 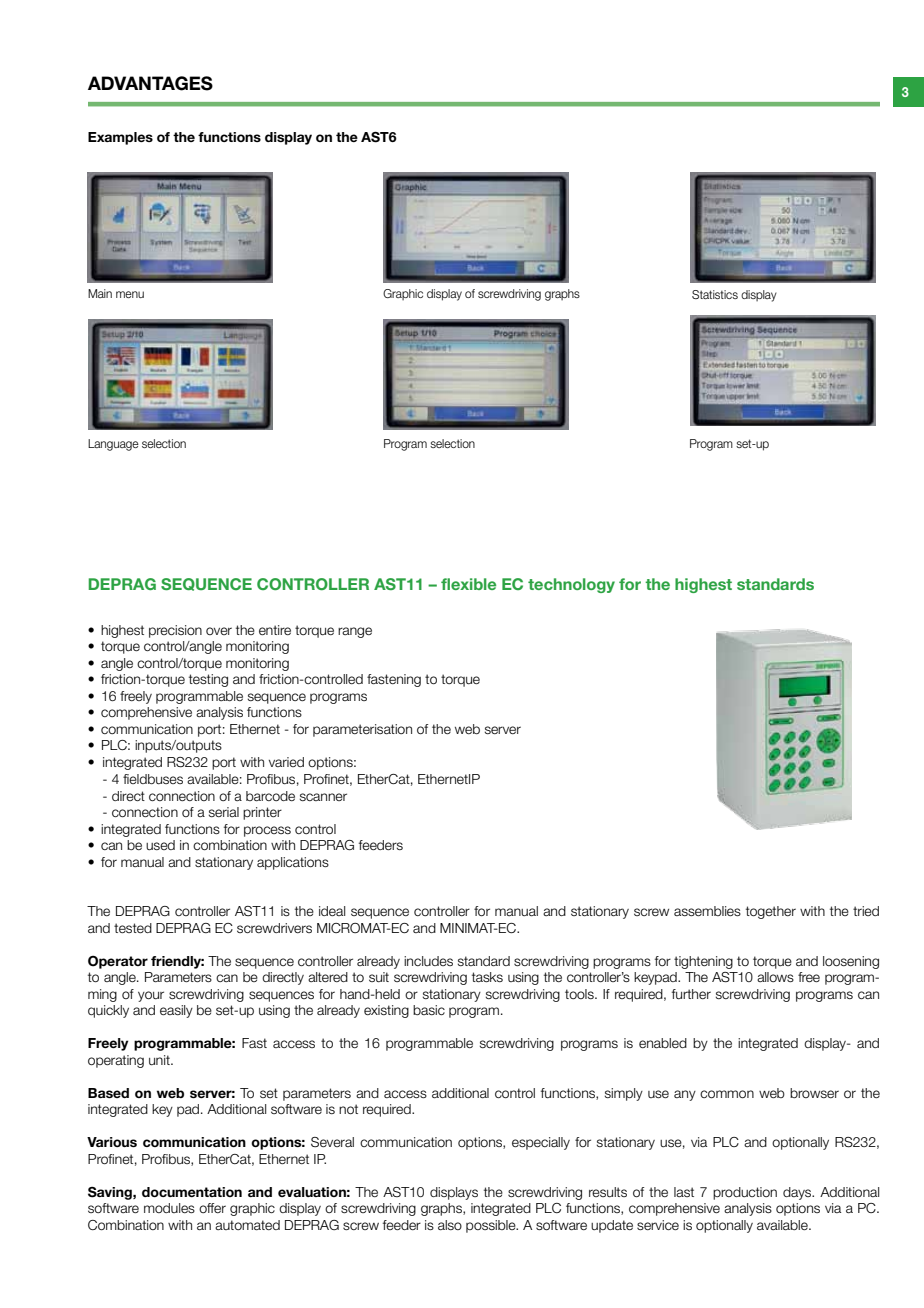 I want to click on advantages, so click(x=150, y=83).
